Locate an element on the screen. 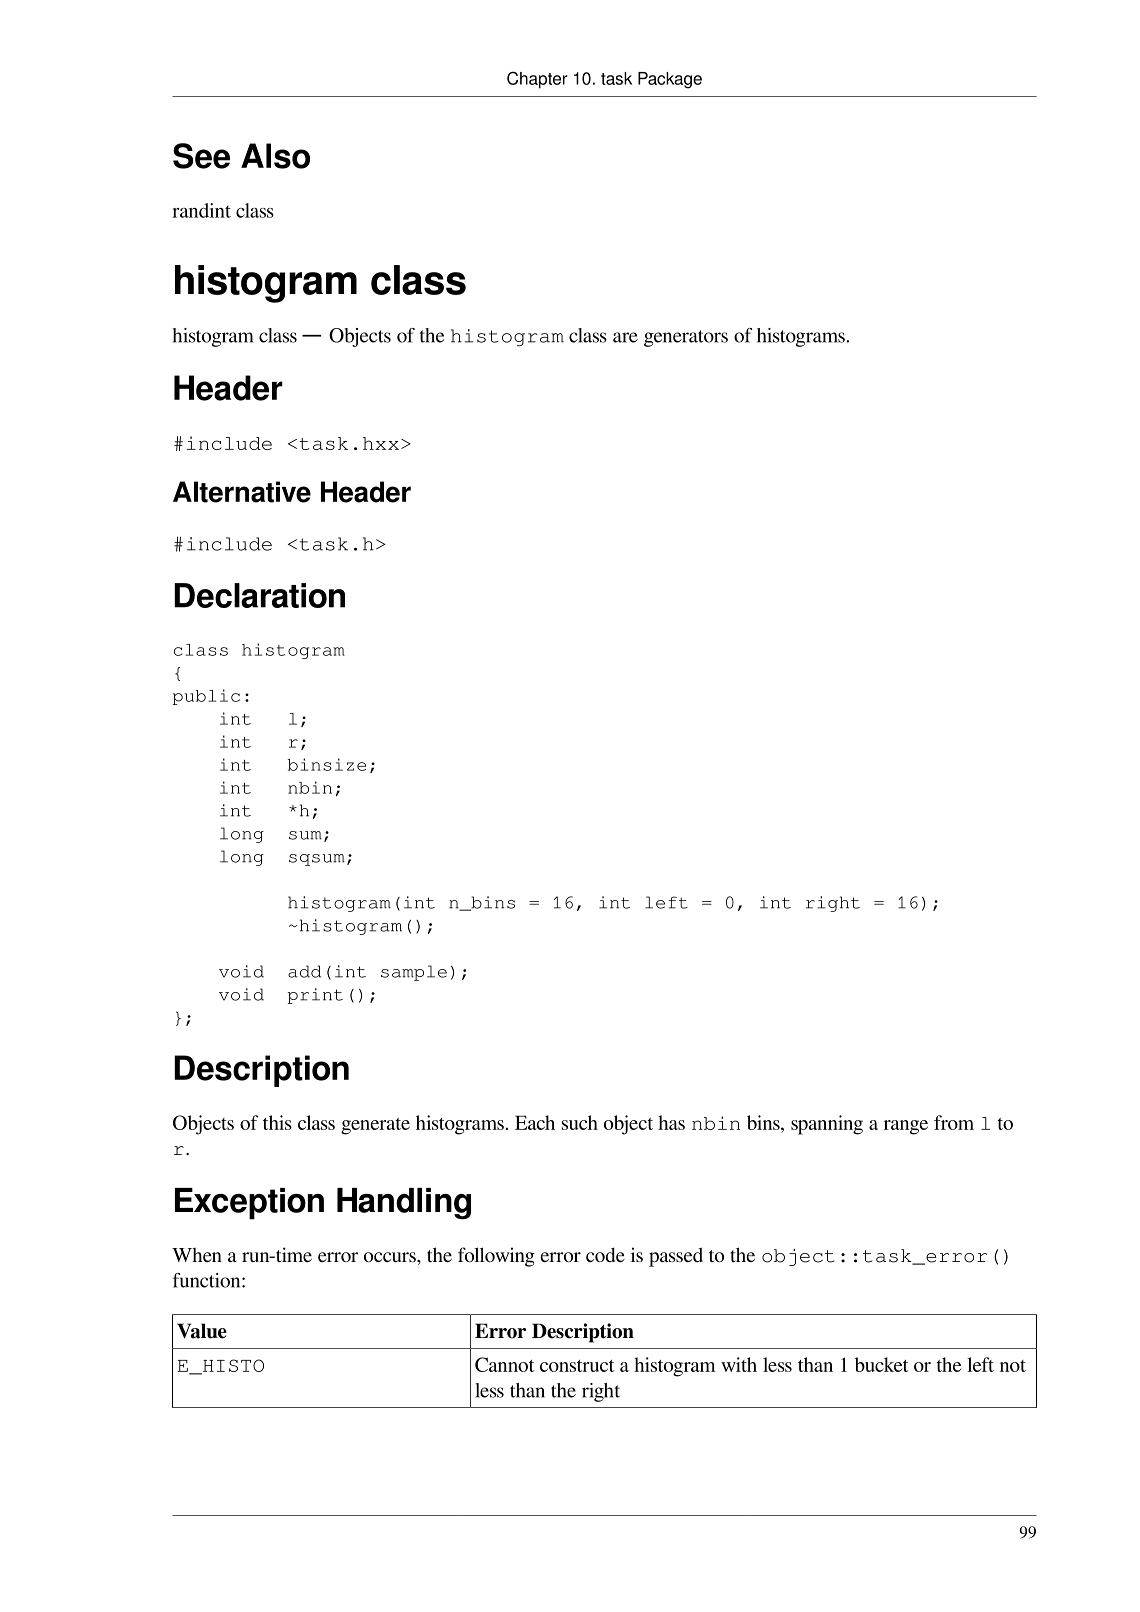 The height and width of the screenshot is (1612, 1140). generators is located at coordinates (686, 338).
